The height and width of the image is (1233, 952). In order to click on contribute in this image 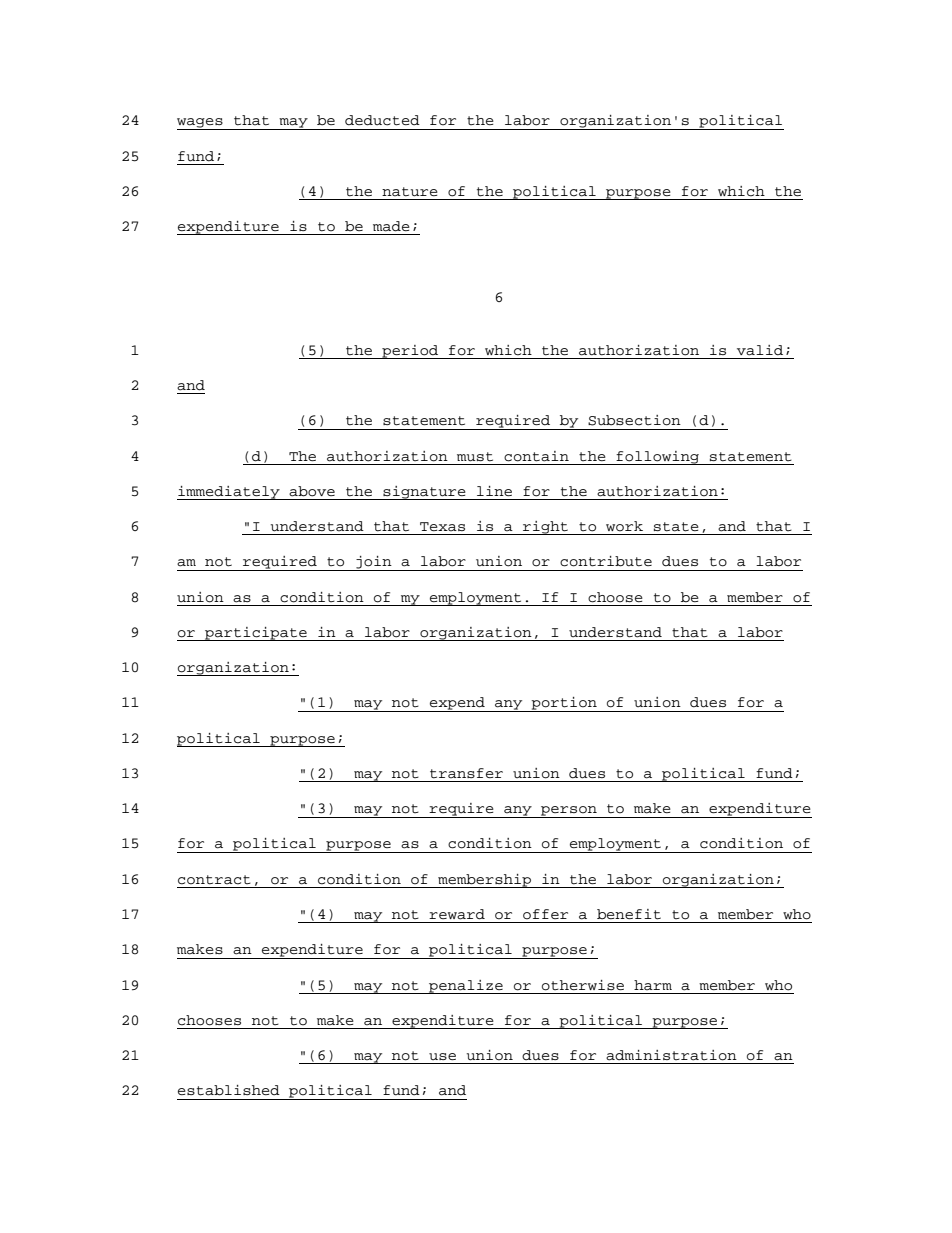, I will do `click(606, 561)`.
